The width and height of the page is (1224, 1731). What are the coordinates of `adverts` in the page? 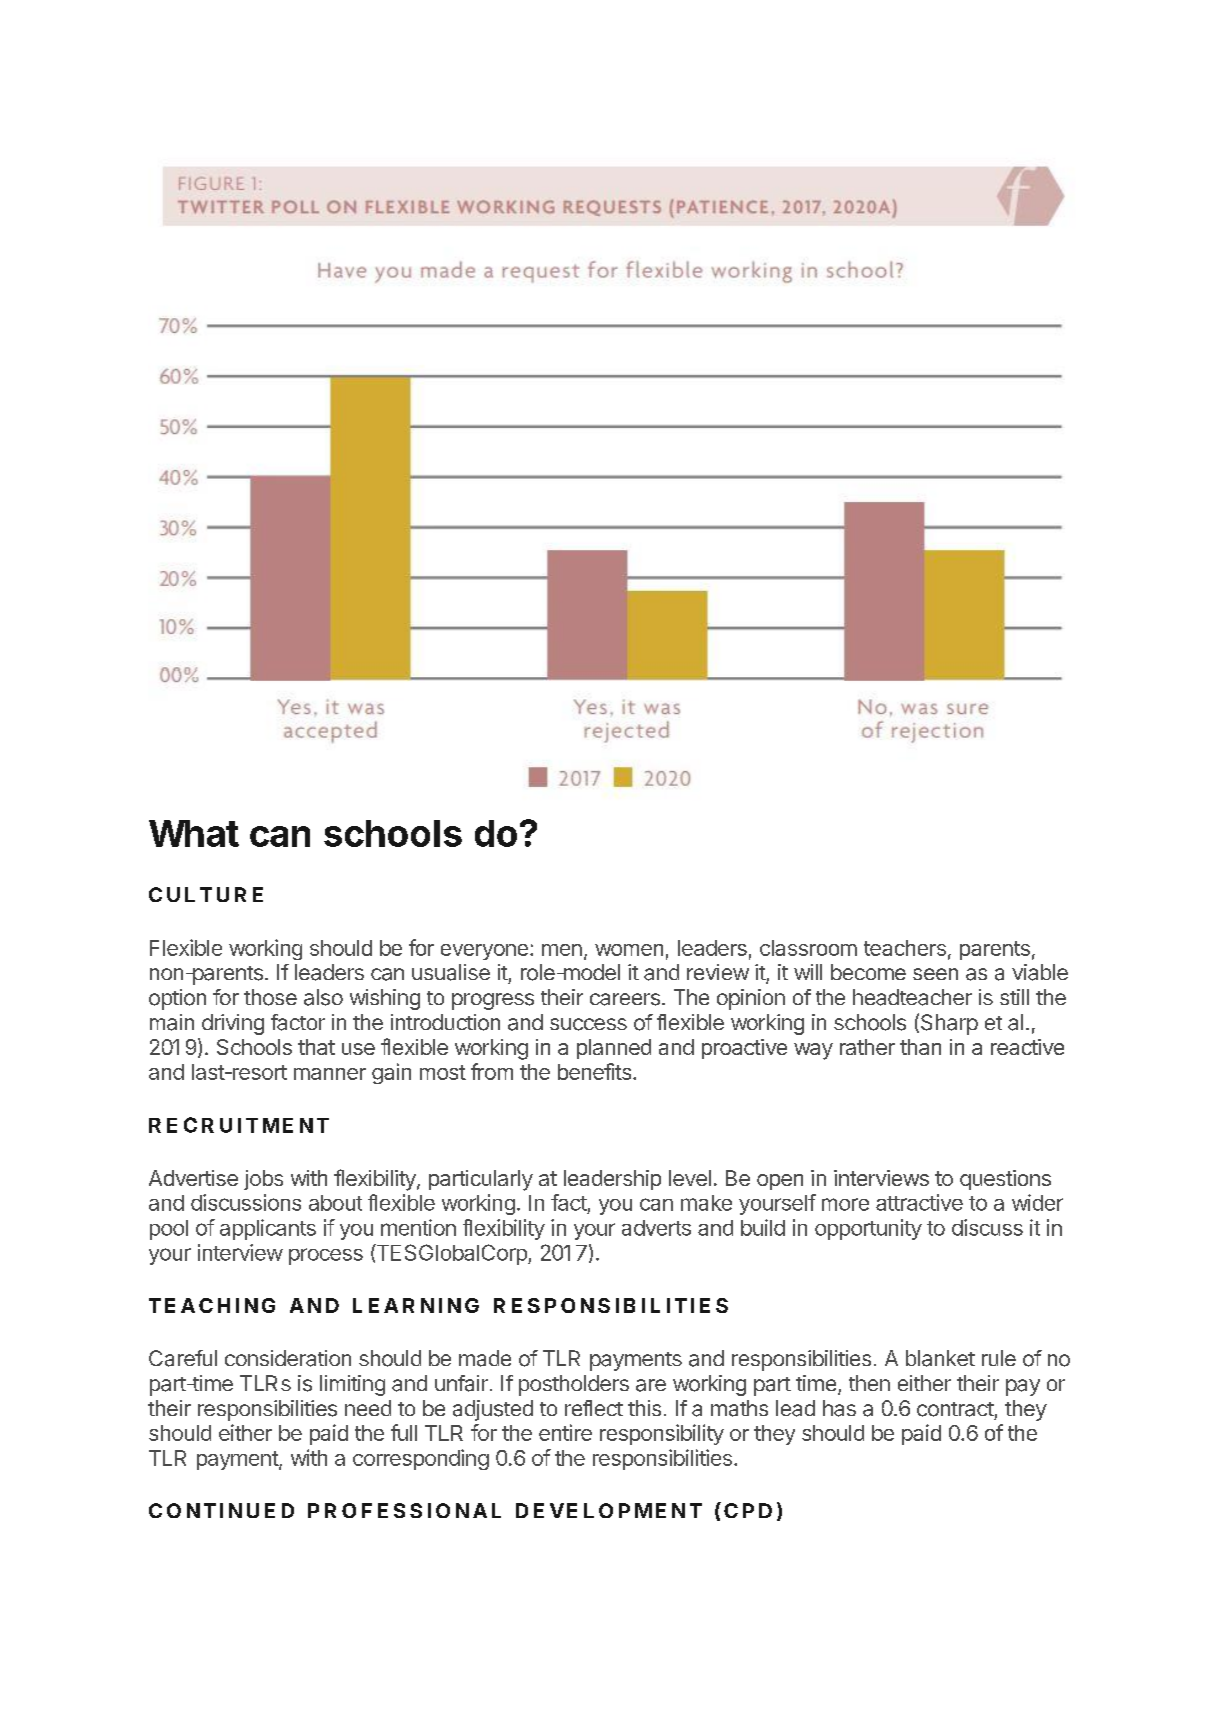 It's located at (656, 1228).
